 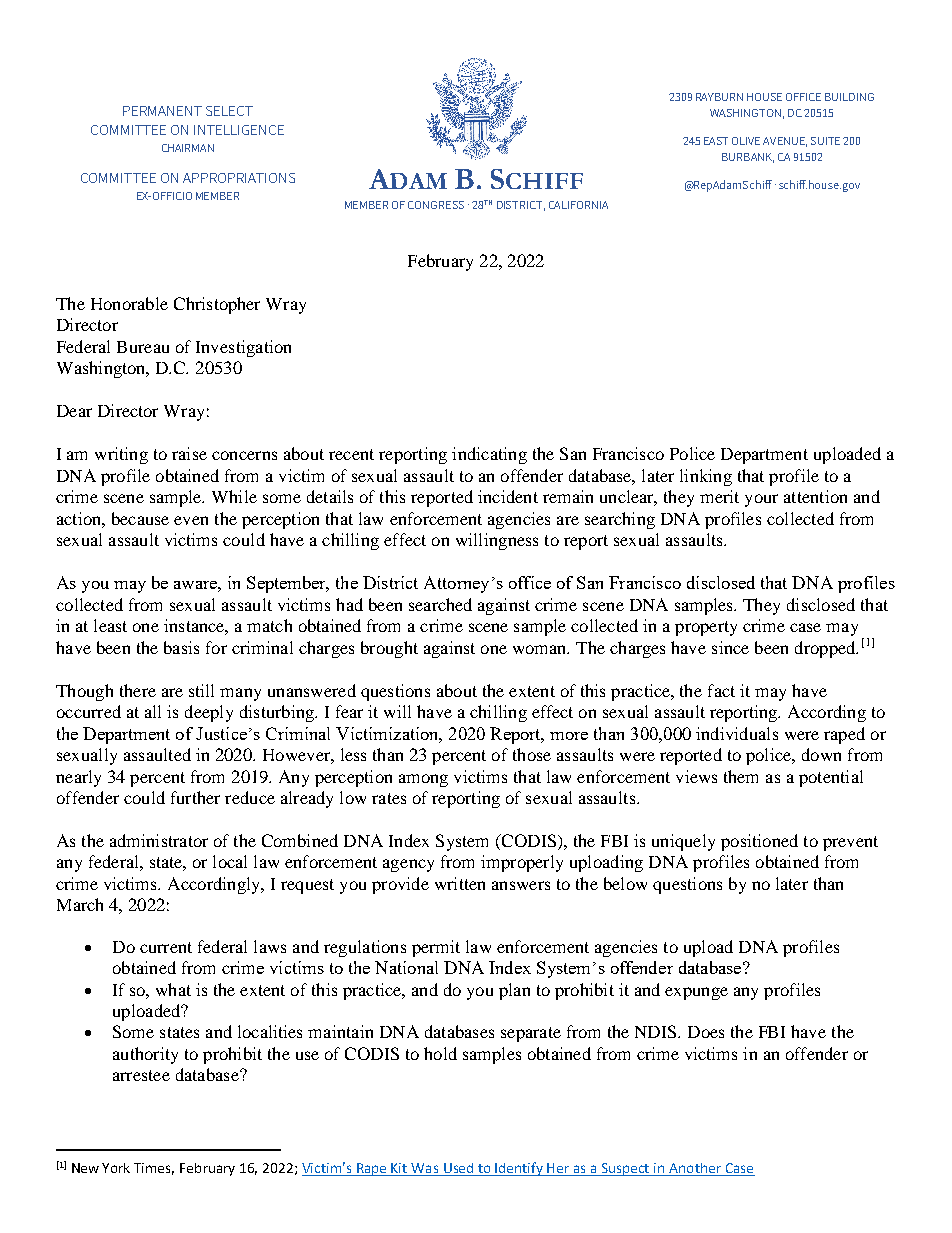 What do you see at coordinates (460, 883) in the page?
I see `written` at bounding box center [460, 883].
